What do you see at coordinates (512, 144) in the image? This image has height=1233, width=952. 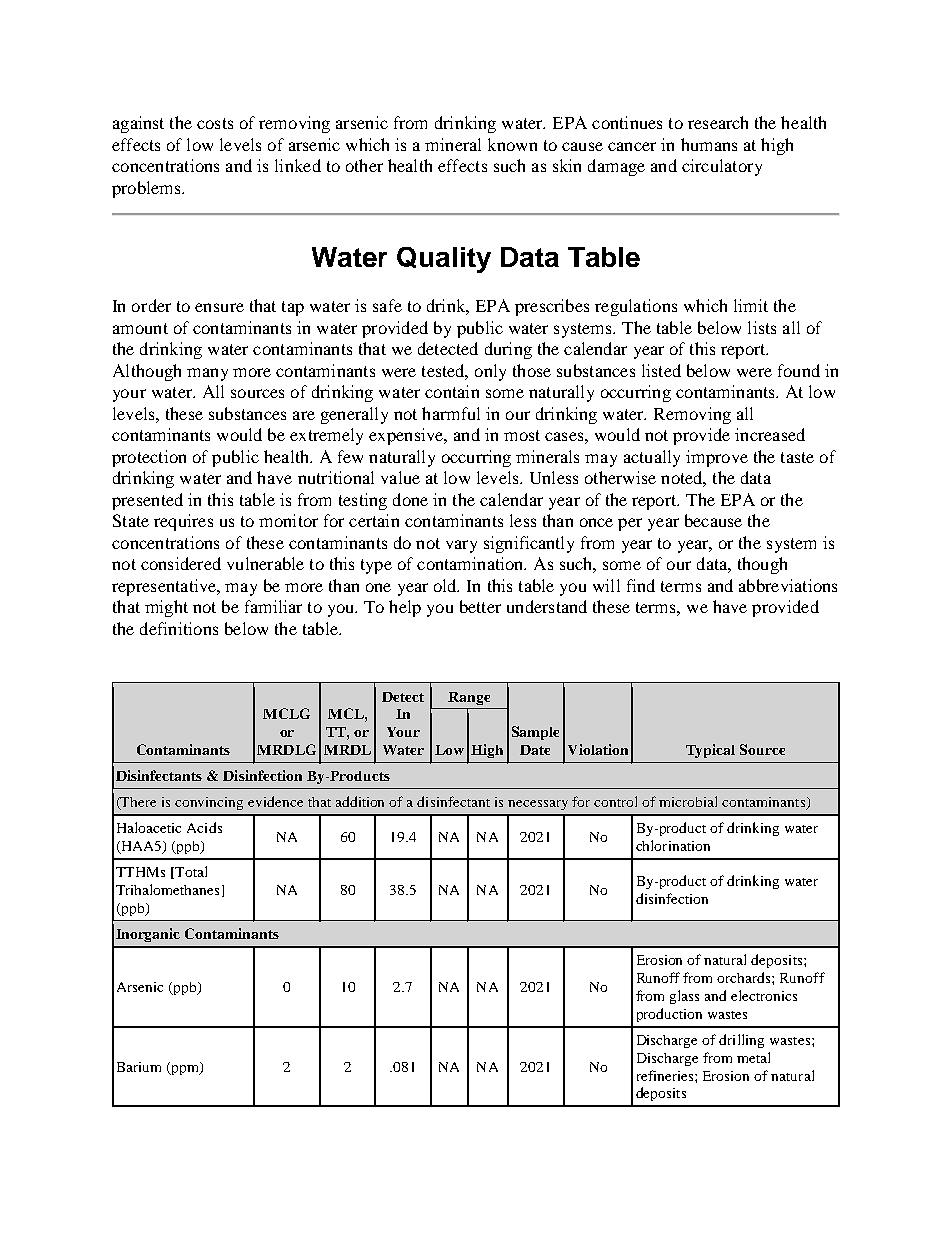 I see `known` at bounding box center [512, 144].
